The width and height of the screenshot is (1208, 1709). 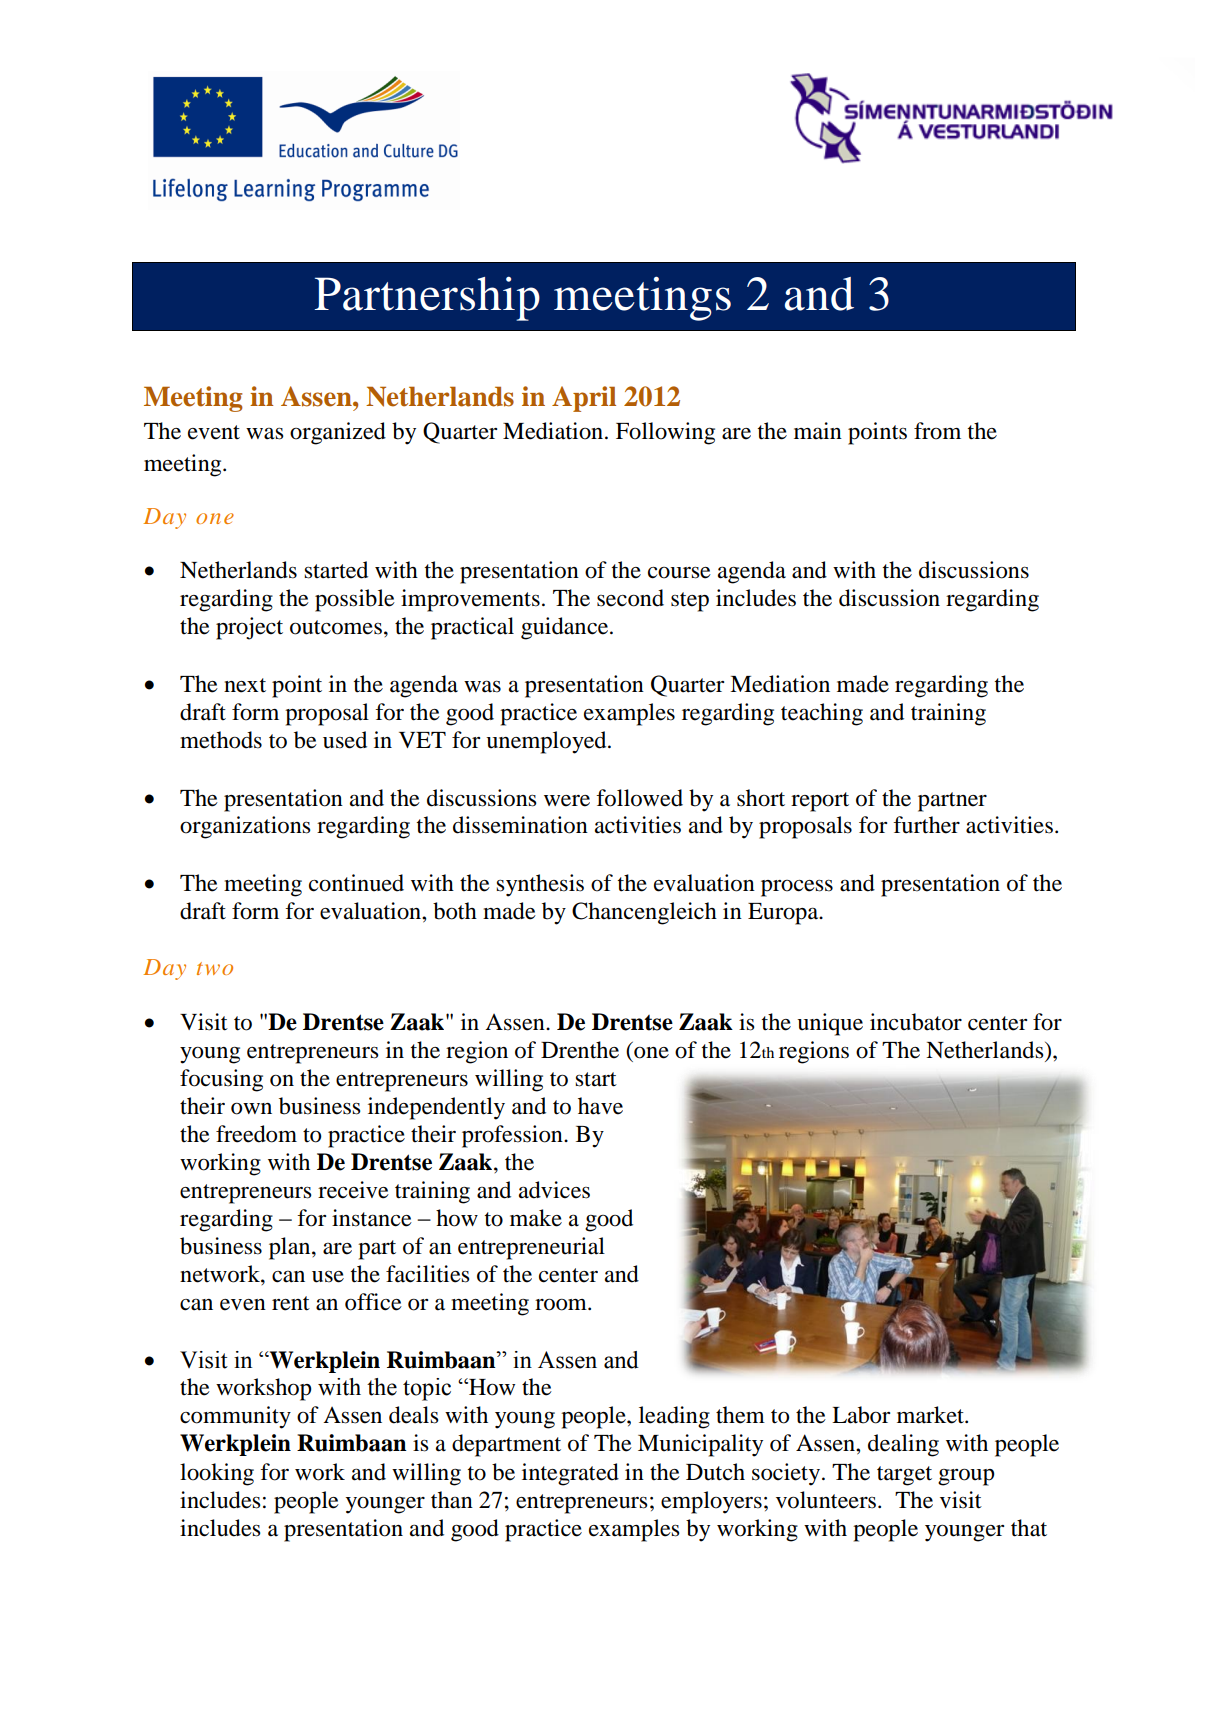 What do you see at coordinates (822, 714) in the screenshot?
I see `teaching` at bounding box center [822, 714].
